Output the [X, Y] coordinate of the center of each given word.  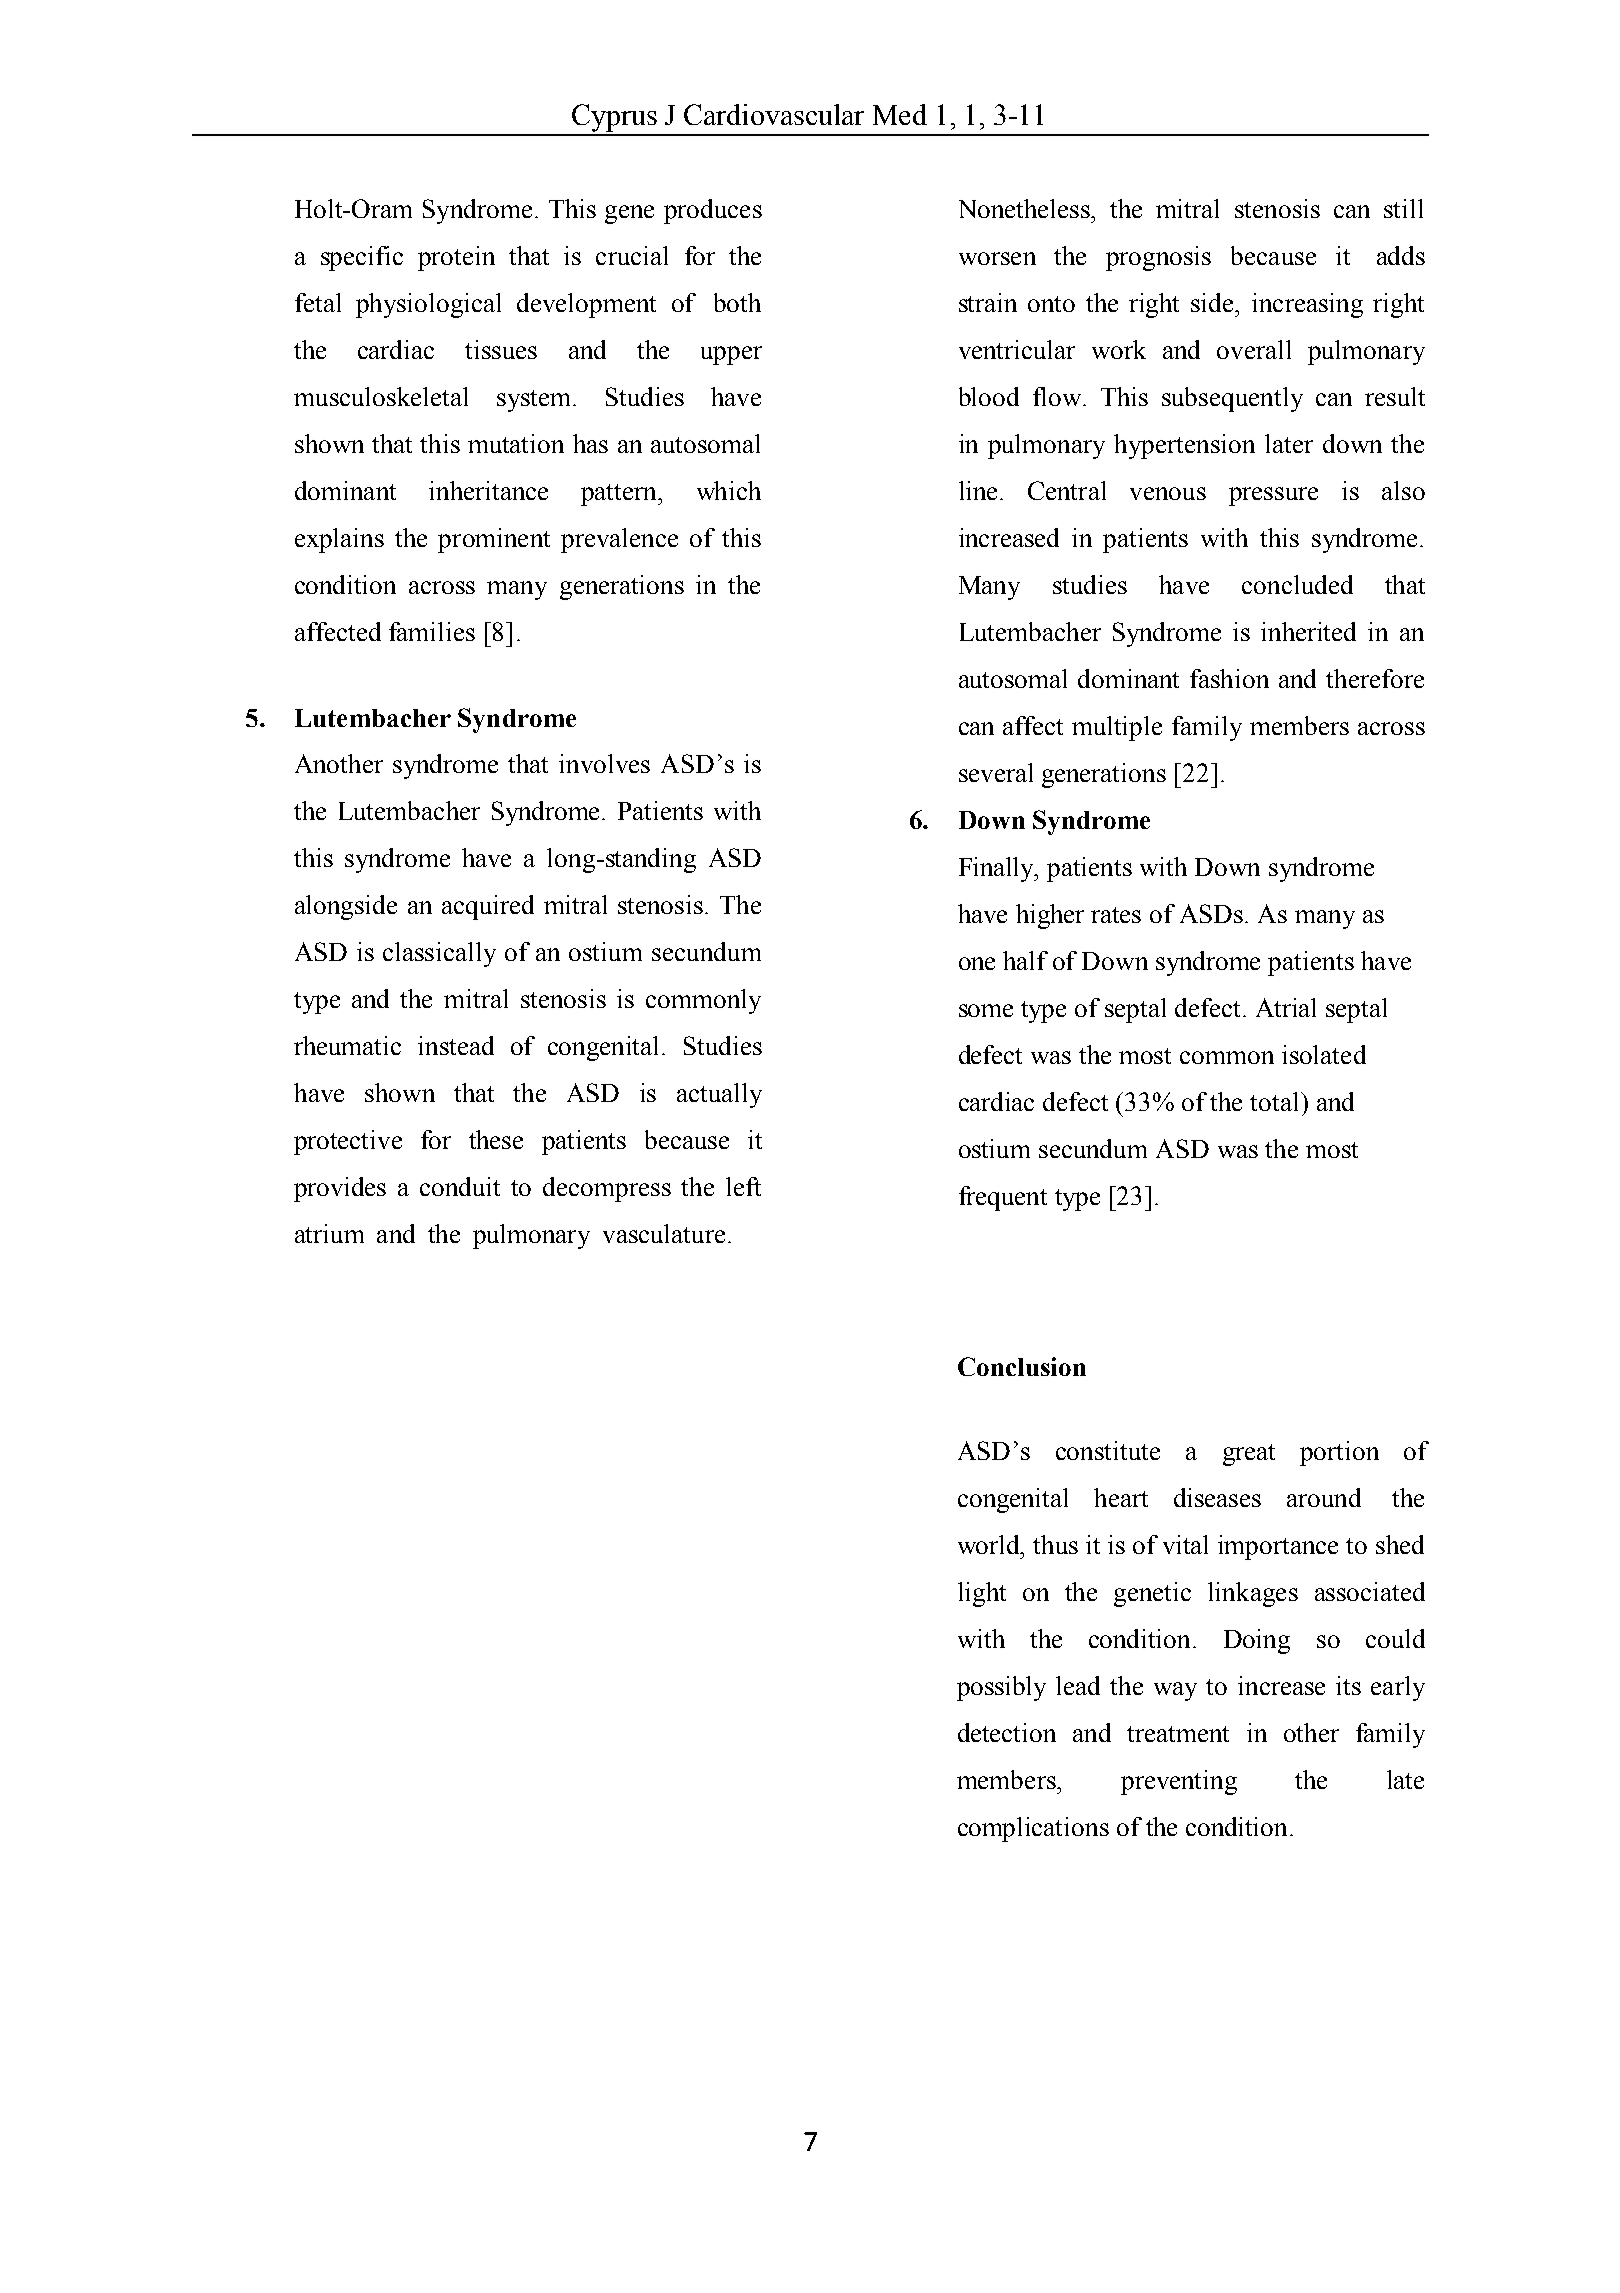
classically [439, 954]
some [986, 1010]
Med [900, 114]
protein [456, 258]
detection [1007, 1732]
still [1403, 208]
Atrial [1286, 1007]
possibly [1001, 1688]
